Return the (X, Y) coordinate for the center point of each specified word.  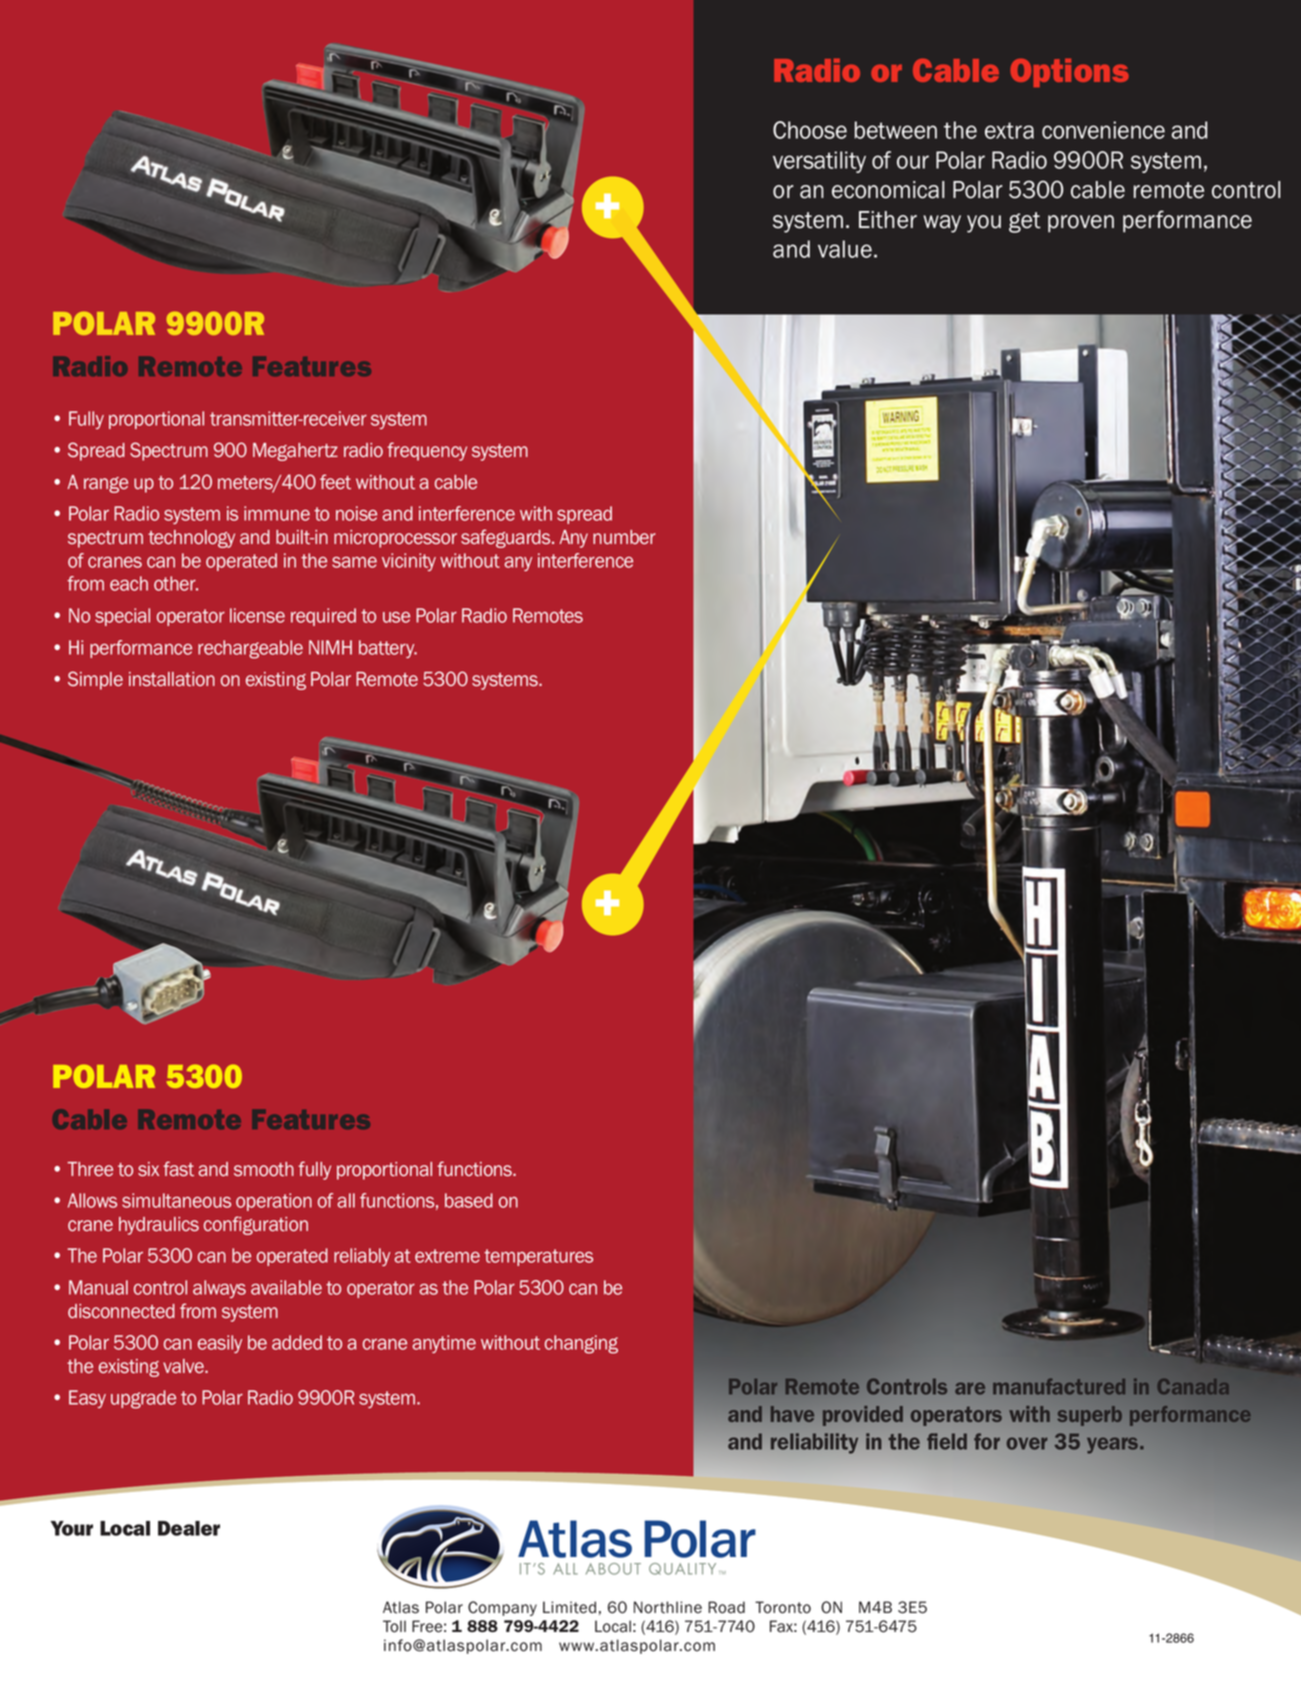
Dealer (189, 1528)
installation (172, 679)
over (1027, 1443)
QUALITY (682, 1569)
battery (388, 649)
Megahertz (295, 452)
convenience (1103, 130)
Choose (810, 130)
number (624, 537)
